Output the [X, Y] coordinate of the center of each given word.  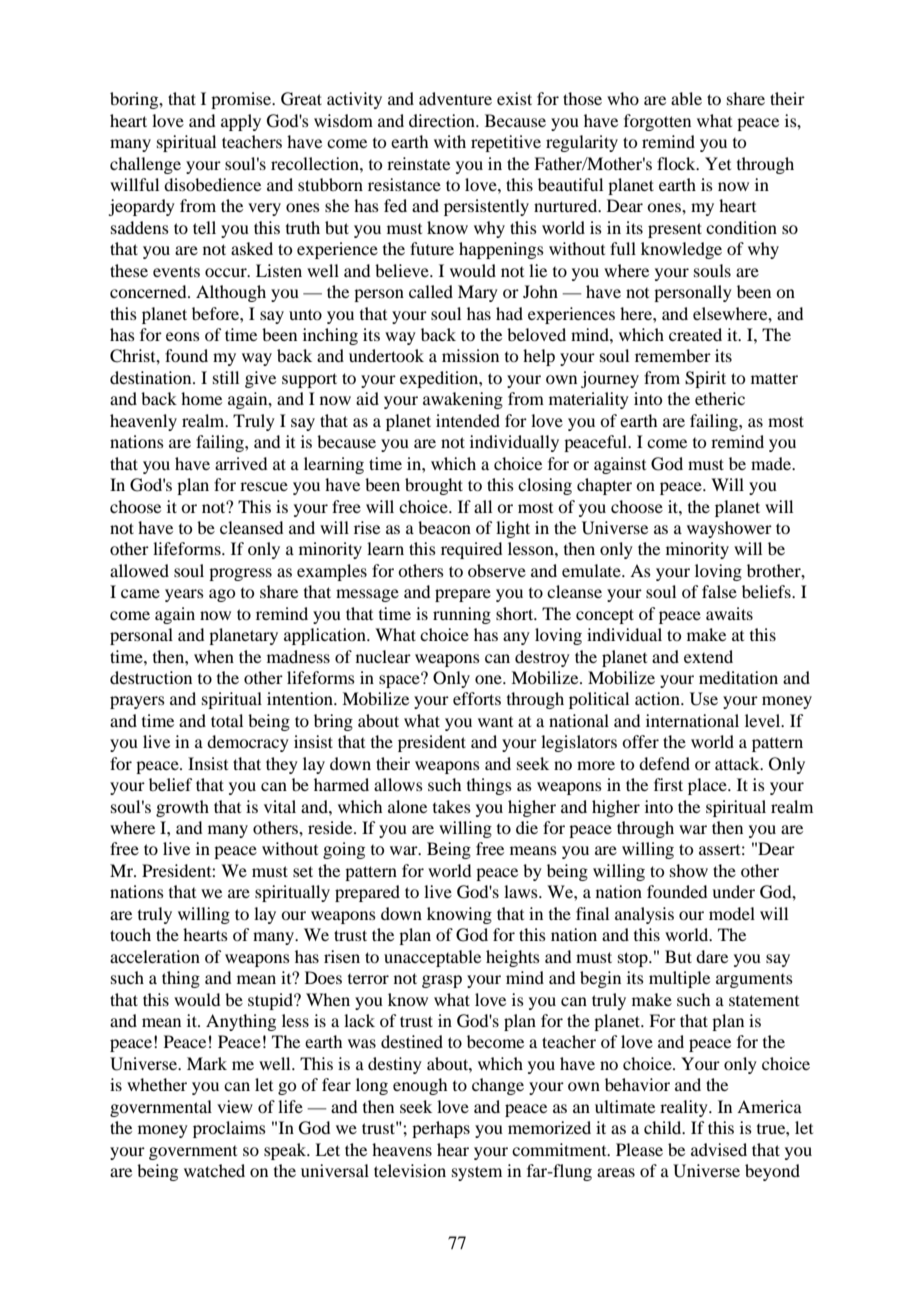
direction [443, 120]
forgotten [657, 122]
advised [719, 1149]
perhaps [441, 1129]
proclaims [229, 1129]
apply [241, 122]
